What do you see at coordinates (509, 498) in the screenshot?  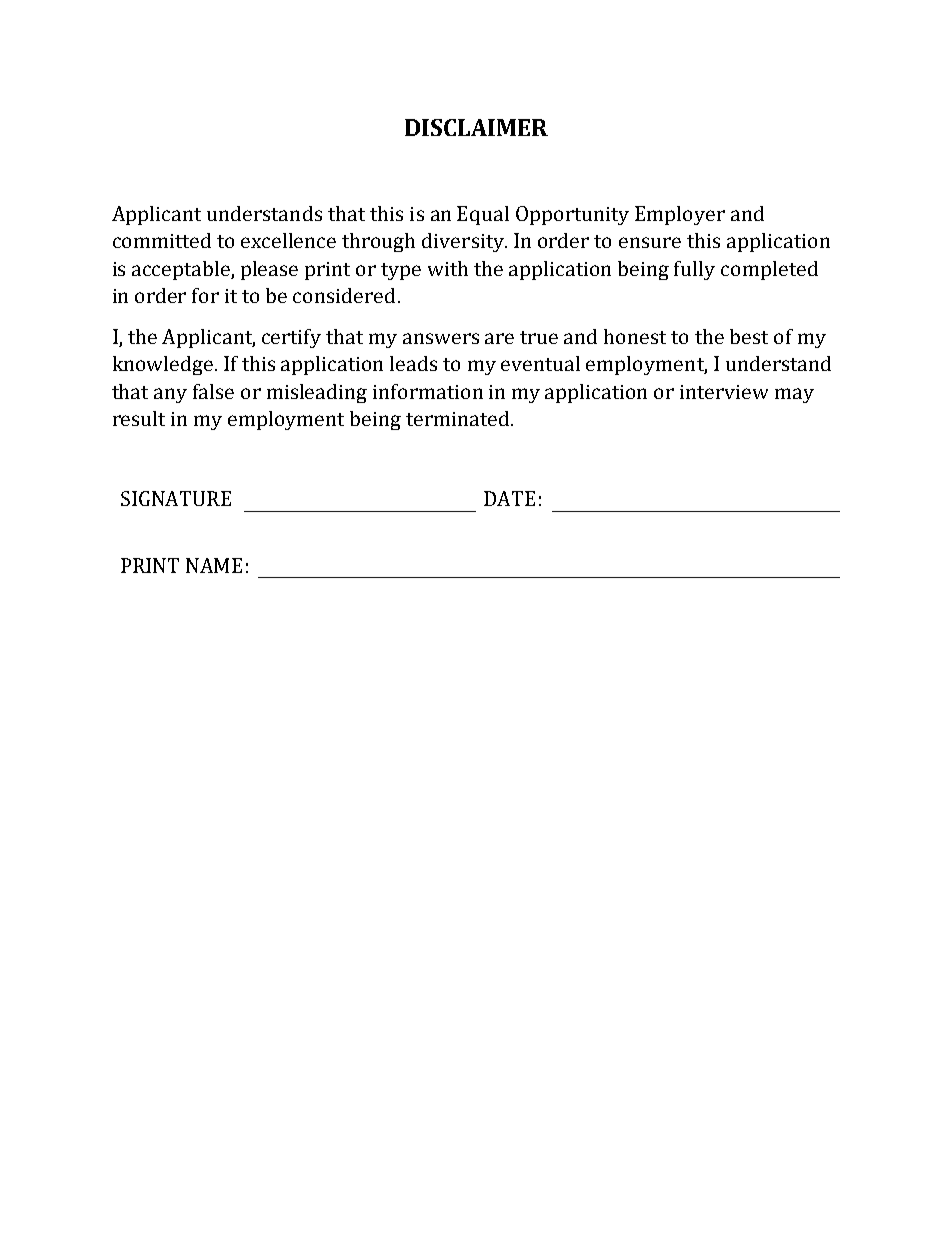 I see `DATE` at bounding box center [509, 498].
